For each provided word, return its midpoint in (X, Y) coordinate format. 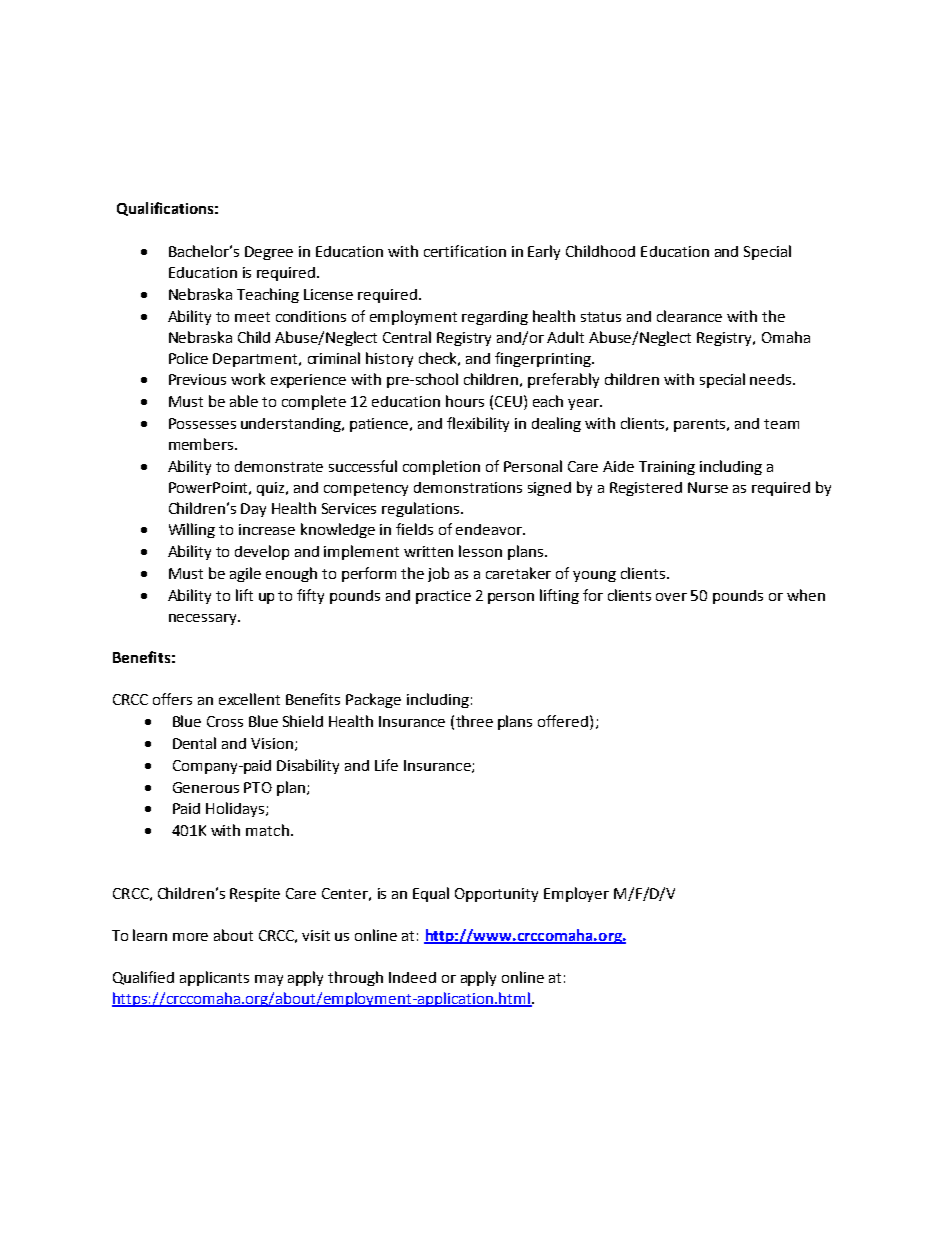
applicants (214, 978)
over (671, 597)
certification (465, 251)
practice (443, 597)
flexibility (478, 424)
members (202, 444)
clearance (689, 316)
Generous (206, 787)
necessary (204, 619)
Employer (576, 894)
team (781, 424)
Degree (269, 253)
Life (386, 765)
